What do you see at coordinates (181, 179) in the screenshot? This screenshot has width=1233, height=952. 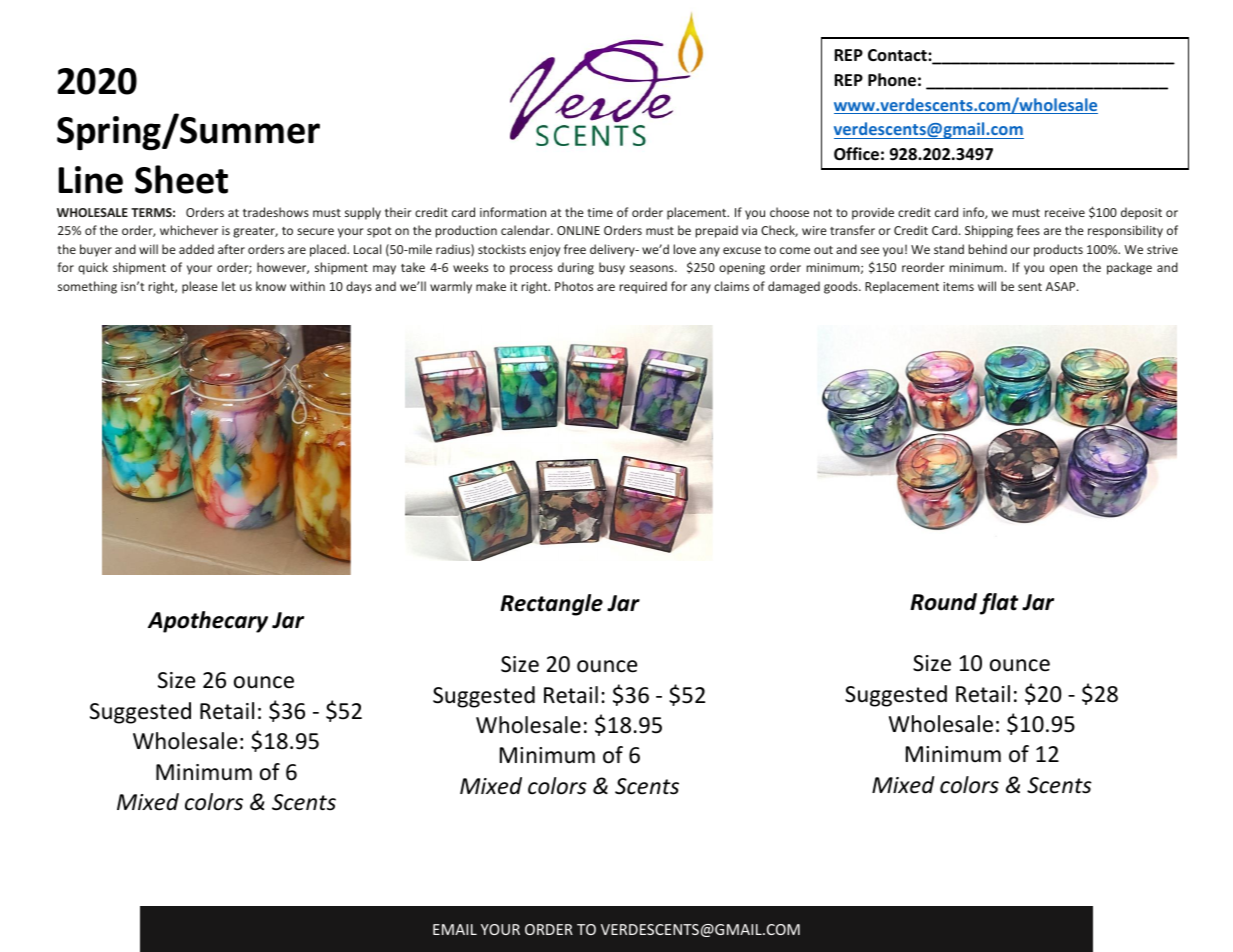 I see `Sheet` at bounding box center [181, 179].
